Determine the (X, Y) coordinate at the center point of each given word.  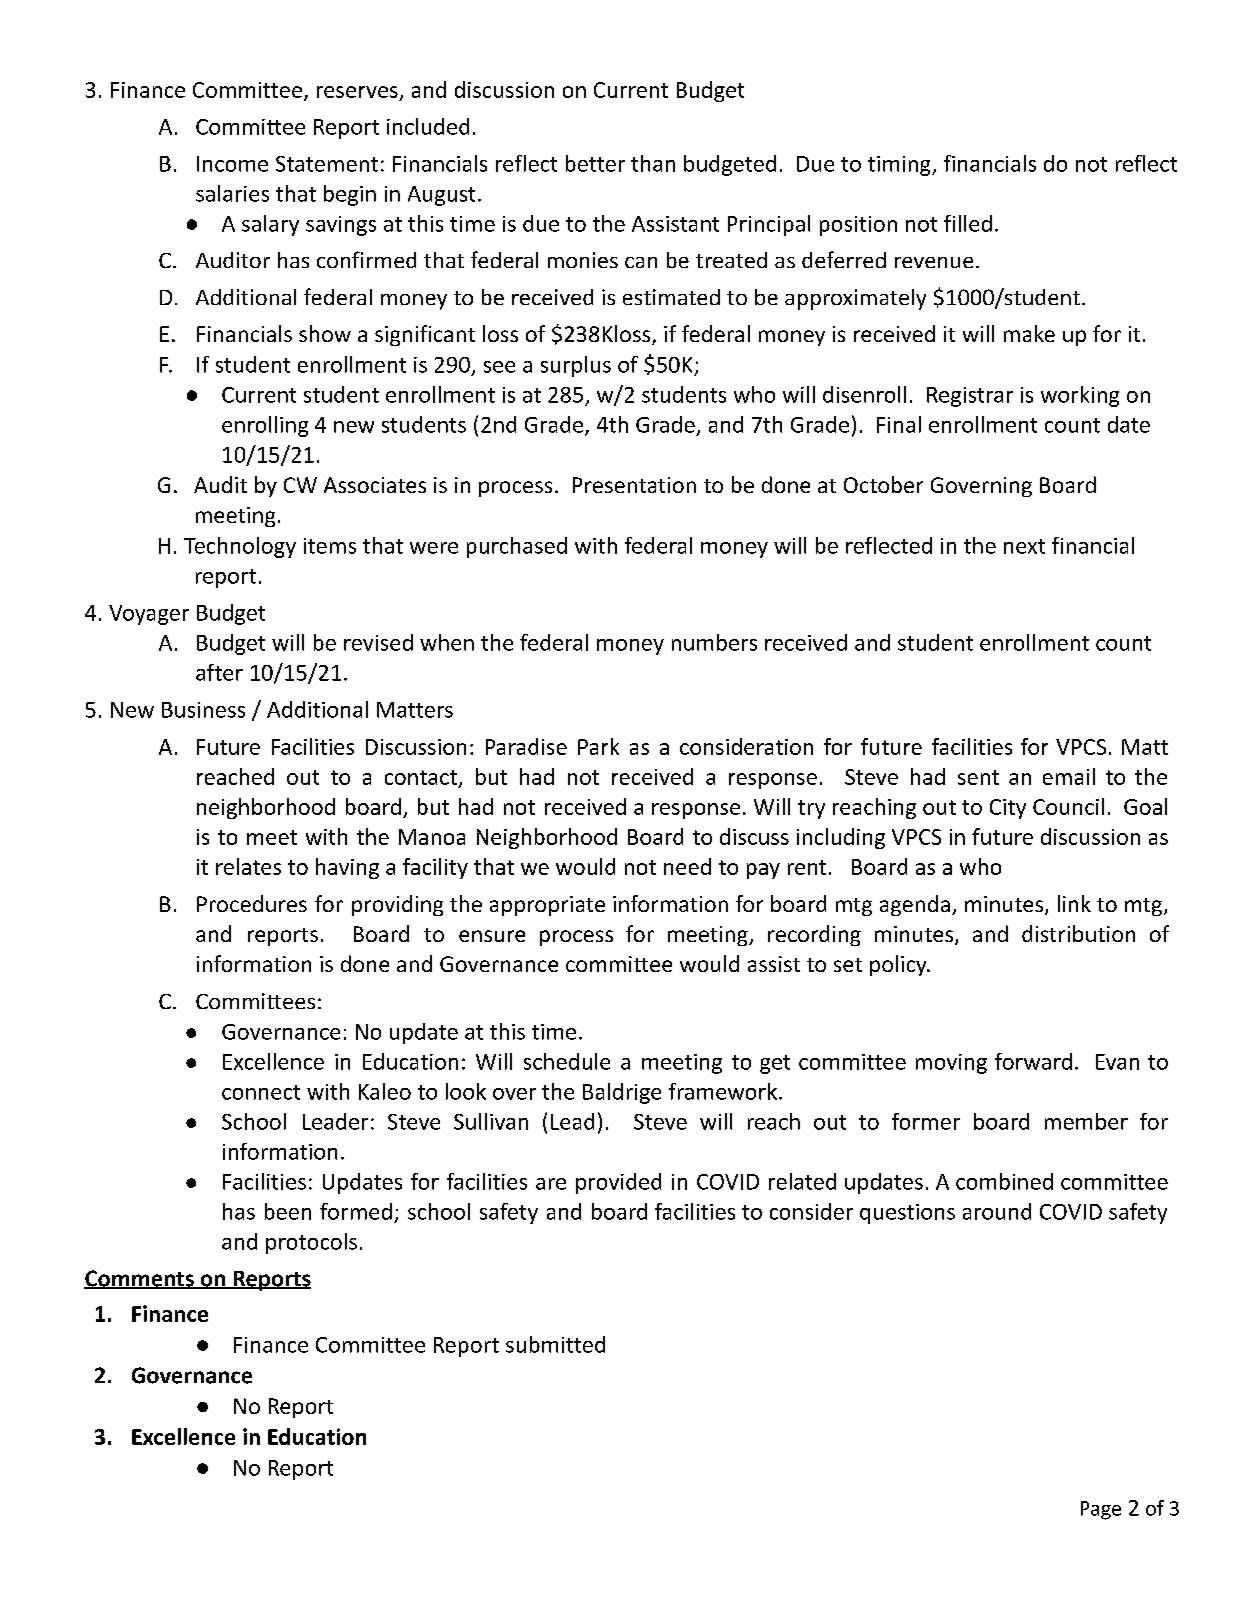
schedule (567, 1061)
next (1024, 546)
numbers (714, 642)
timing (900, 166)
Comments (140, 1279)
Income (232, 164)
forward (1033, 1061)
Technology (240, 547)
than (653, 163)
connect (261, 1092)
